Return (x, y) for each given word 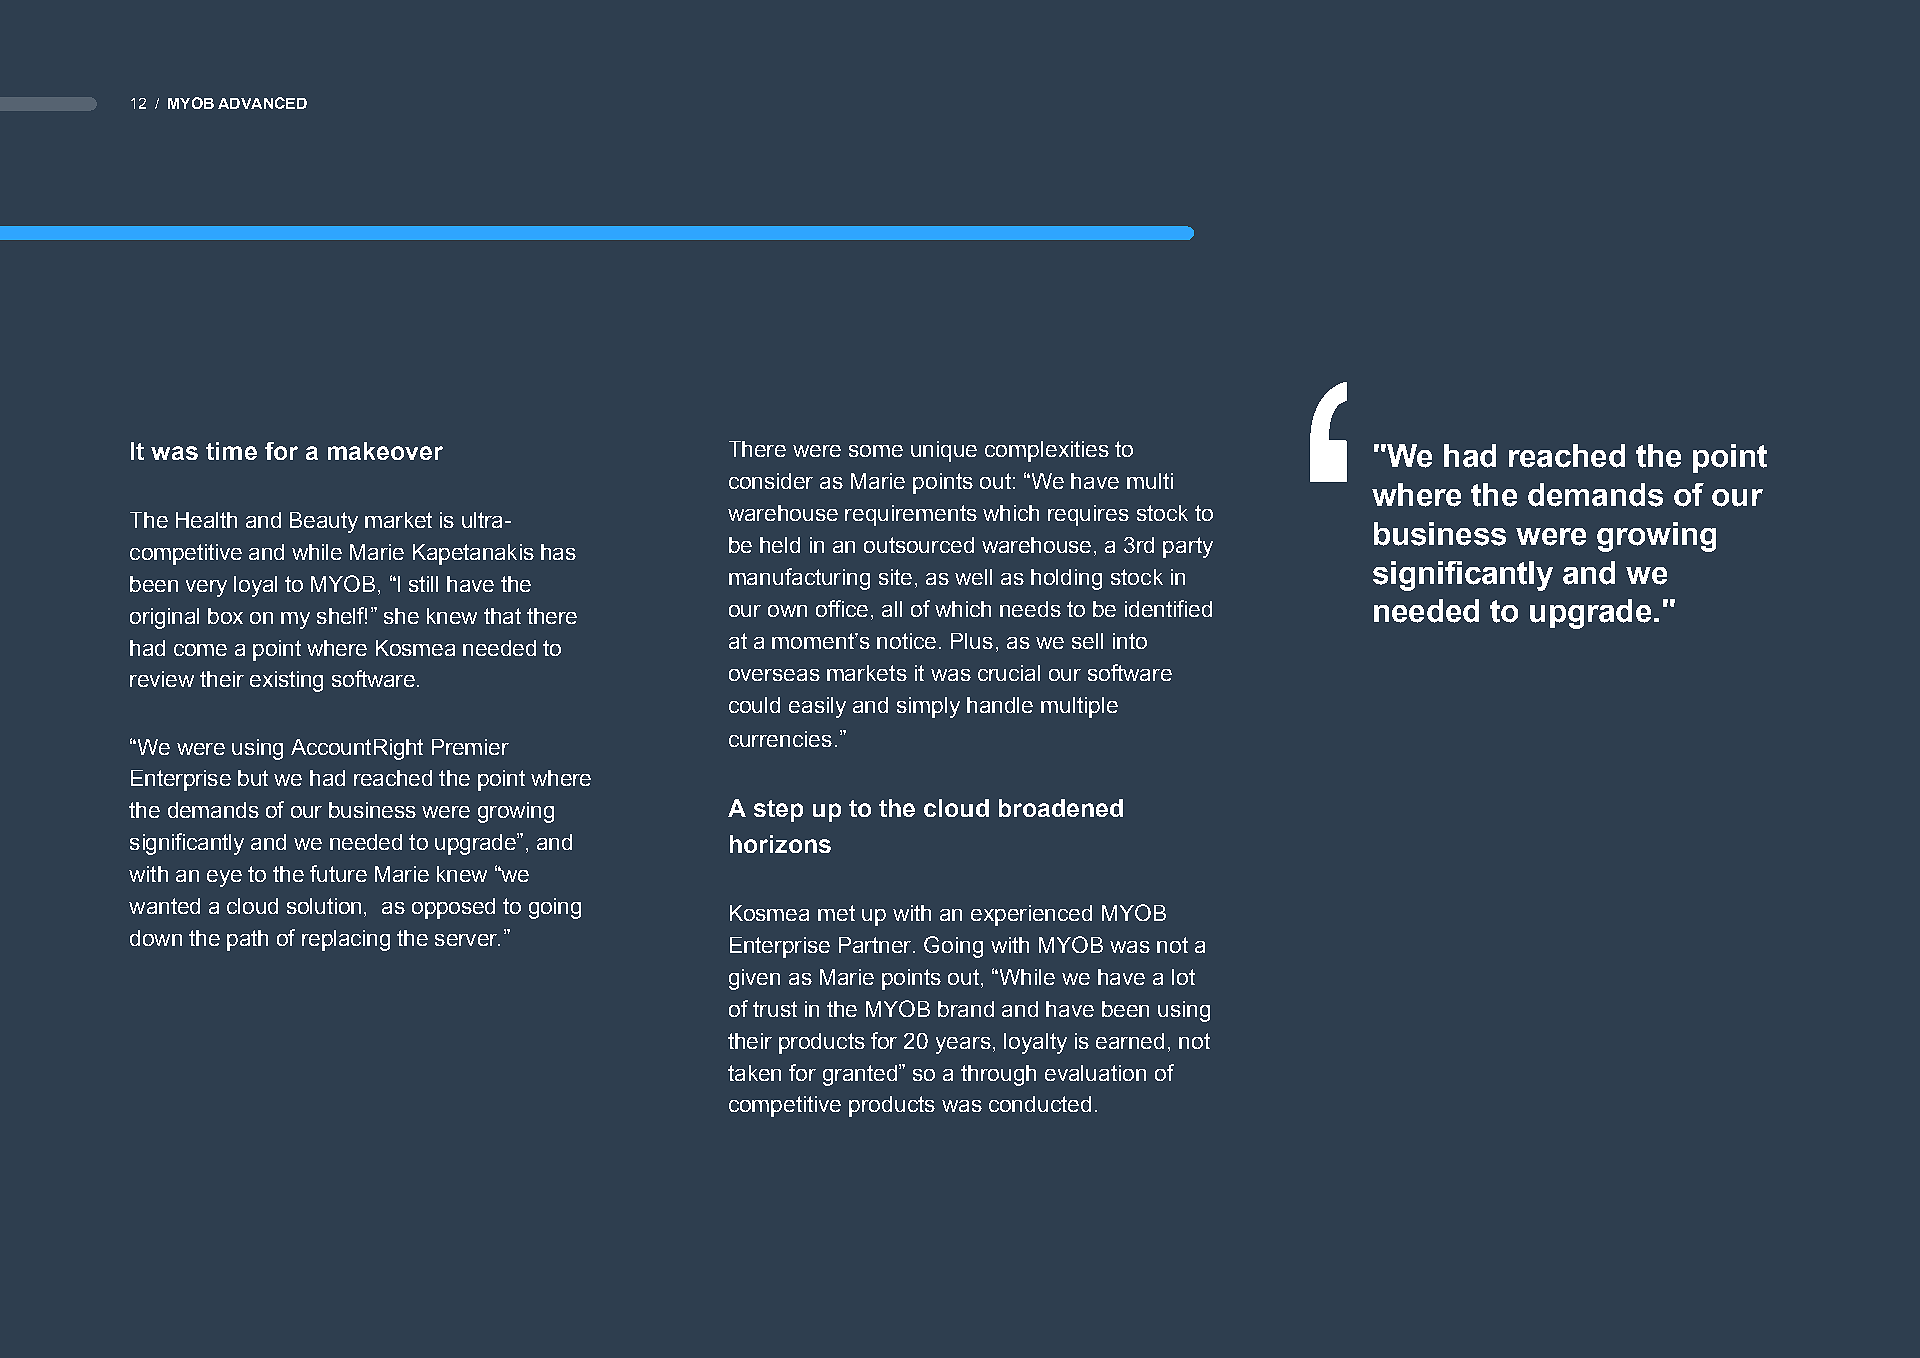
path (247, 940)
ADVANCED (262, 103)
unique (944, 451)
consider (771, 481)
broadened (1061, 808)
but (253, 778)
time (231, 451)
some (876, 451)
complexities (1047, 451)
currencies (780, 739)
